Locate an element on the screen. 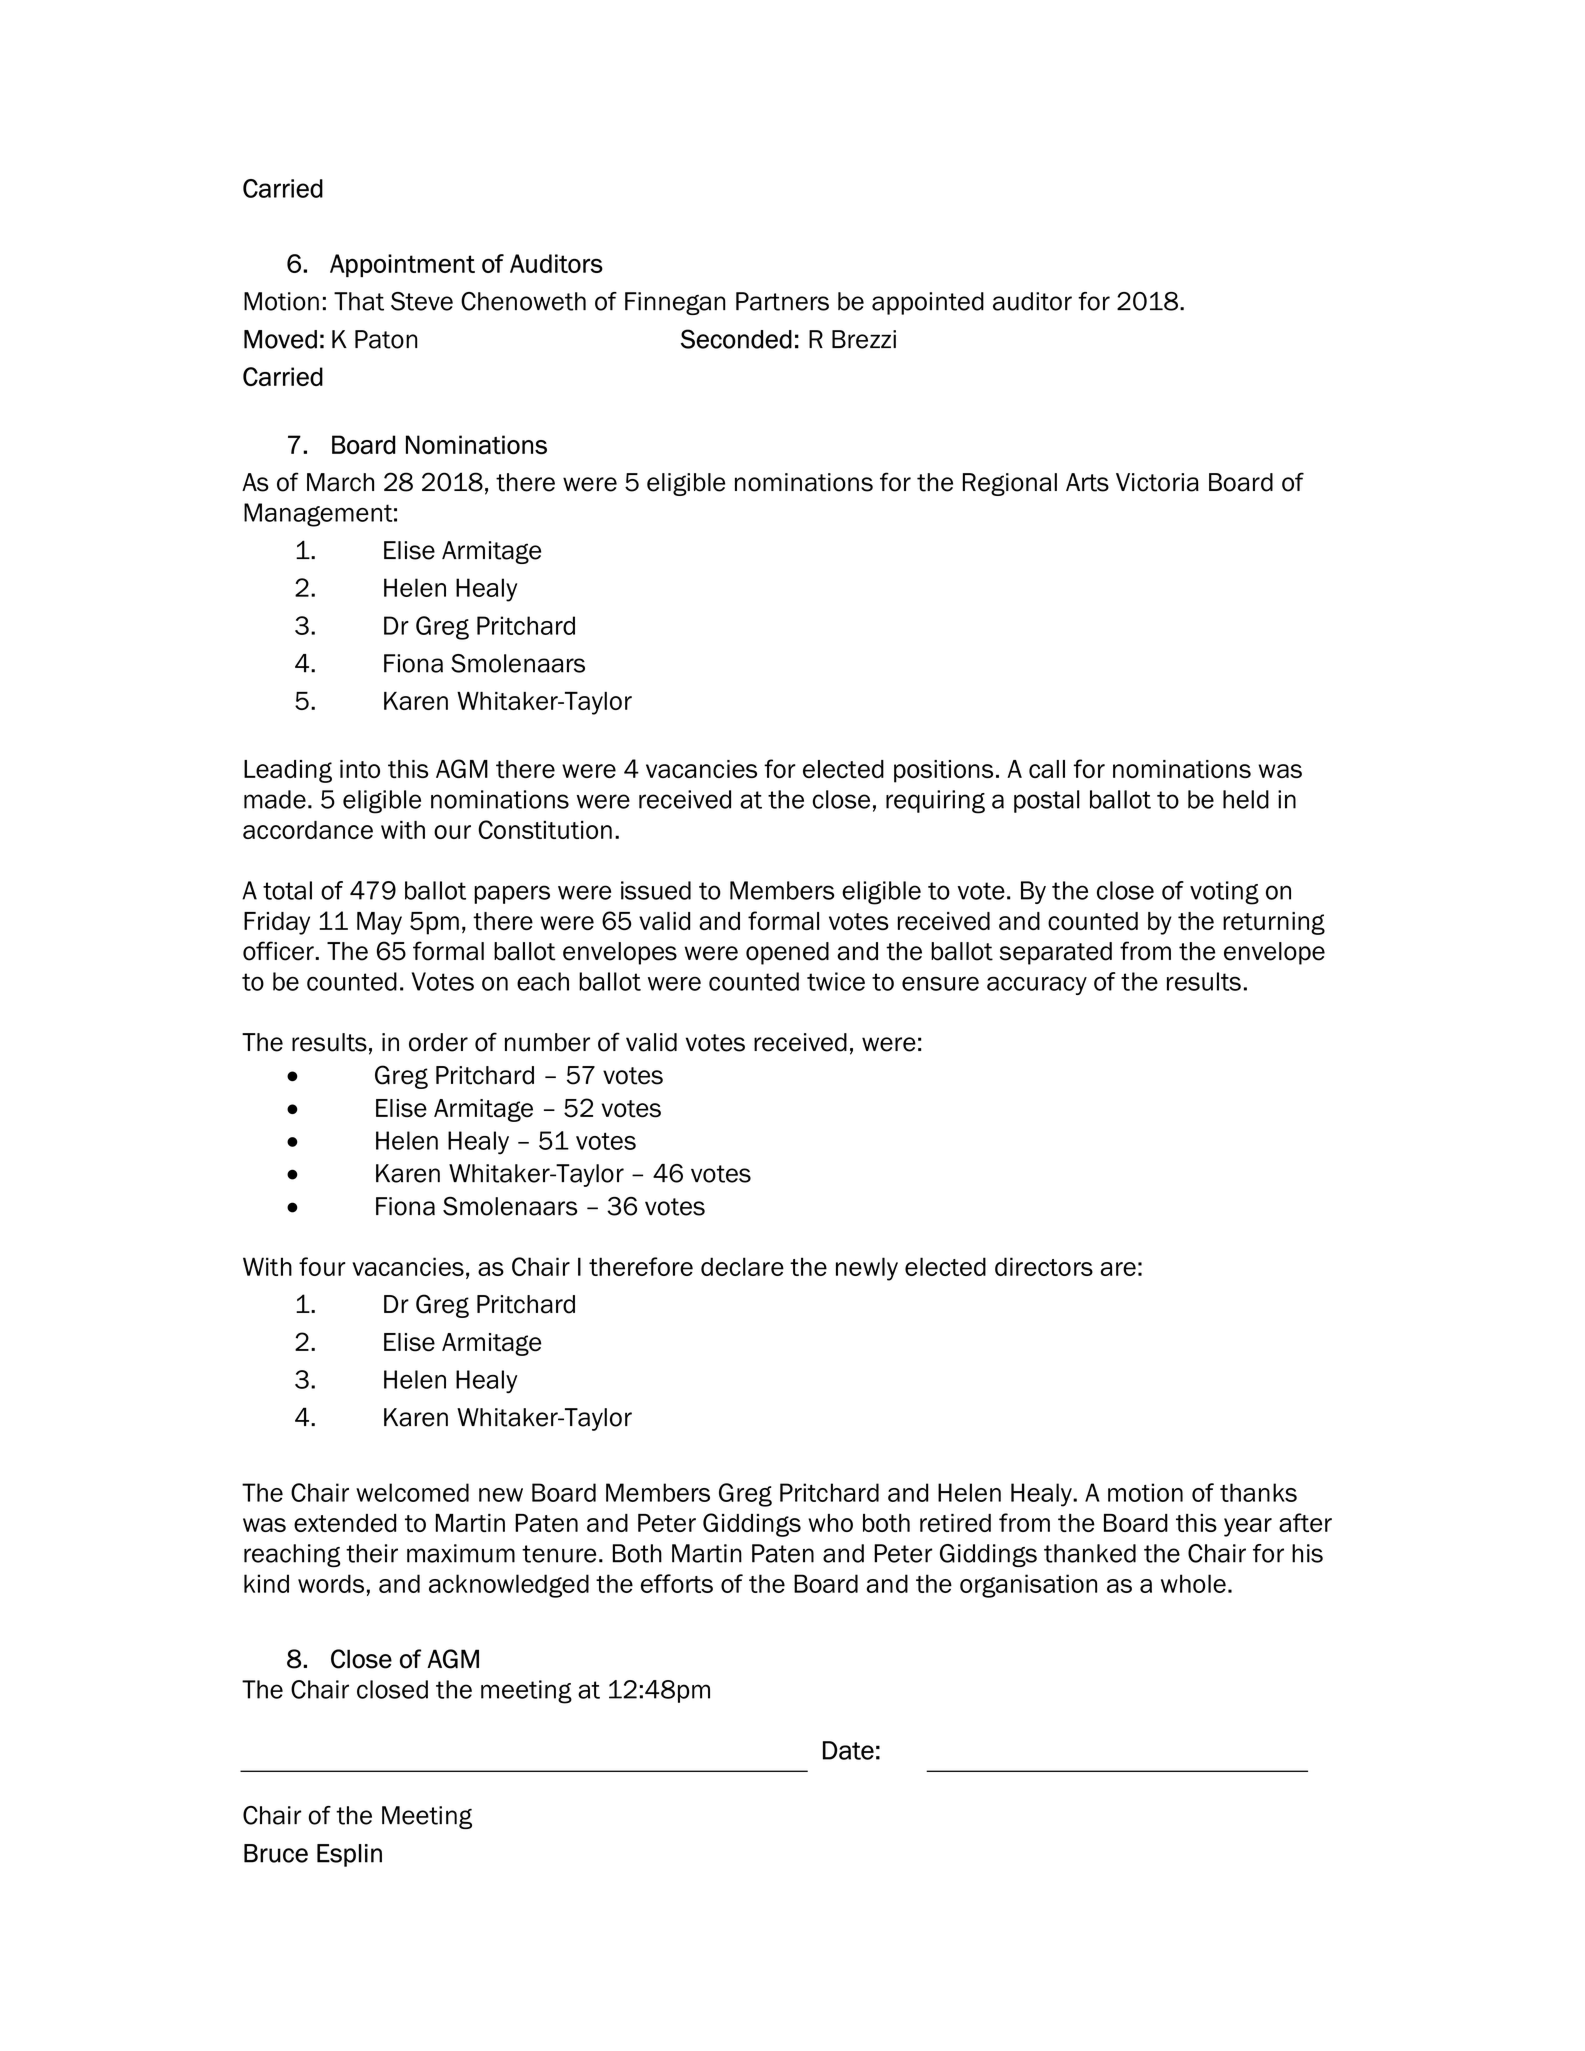  Partners is located at coordinates (782, 301).
